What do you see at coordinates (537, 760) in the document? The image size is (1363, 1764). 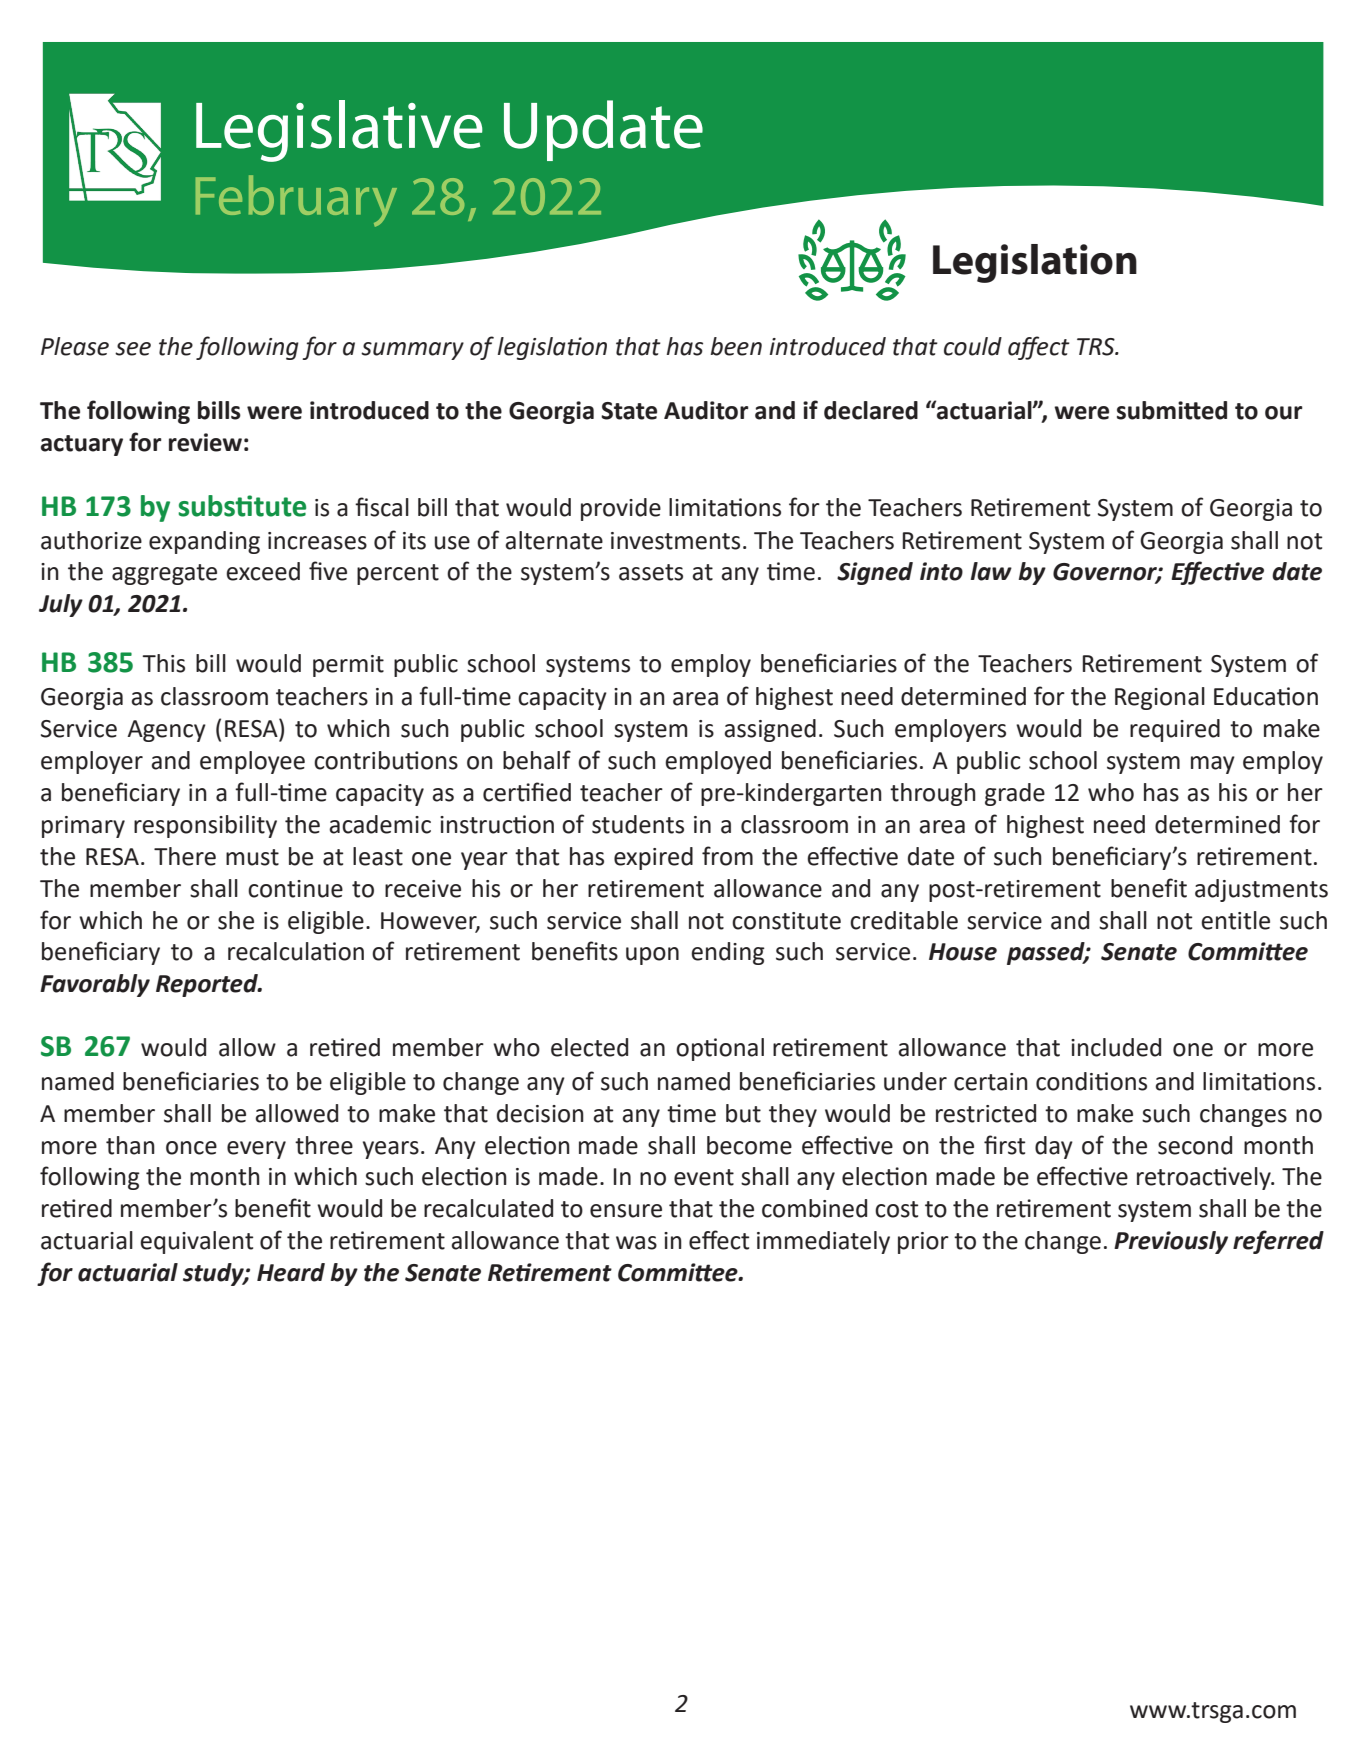 I see `behalf` at bounding box center [537, 760].
